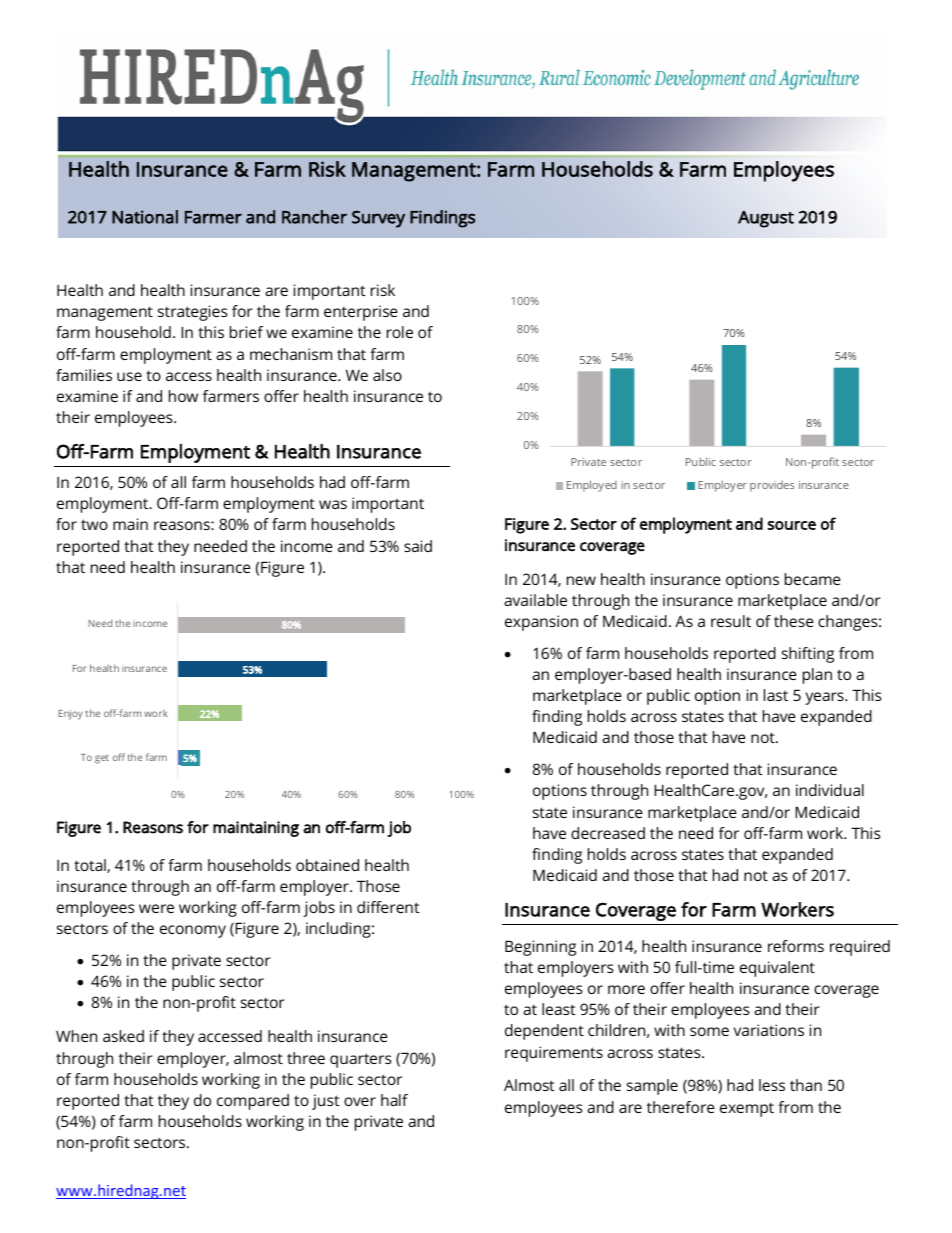 This document has width=952, height=1233. I want to click on Survey, so click(378, 219).
